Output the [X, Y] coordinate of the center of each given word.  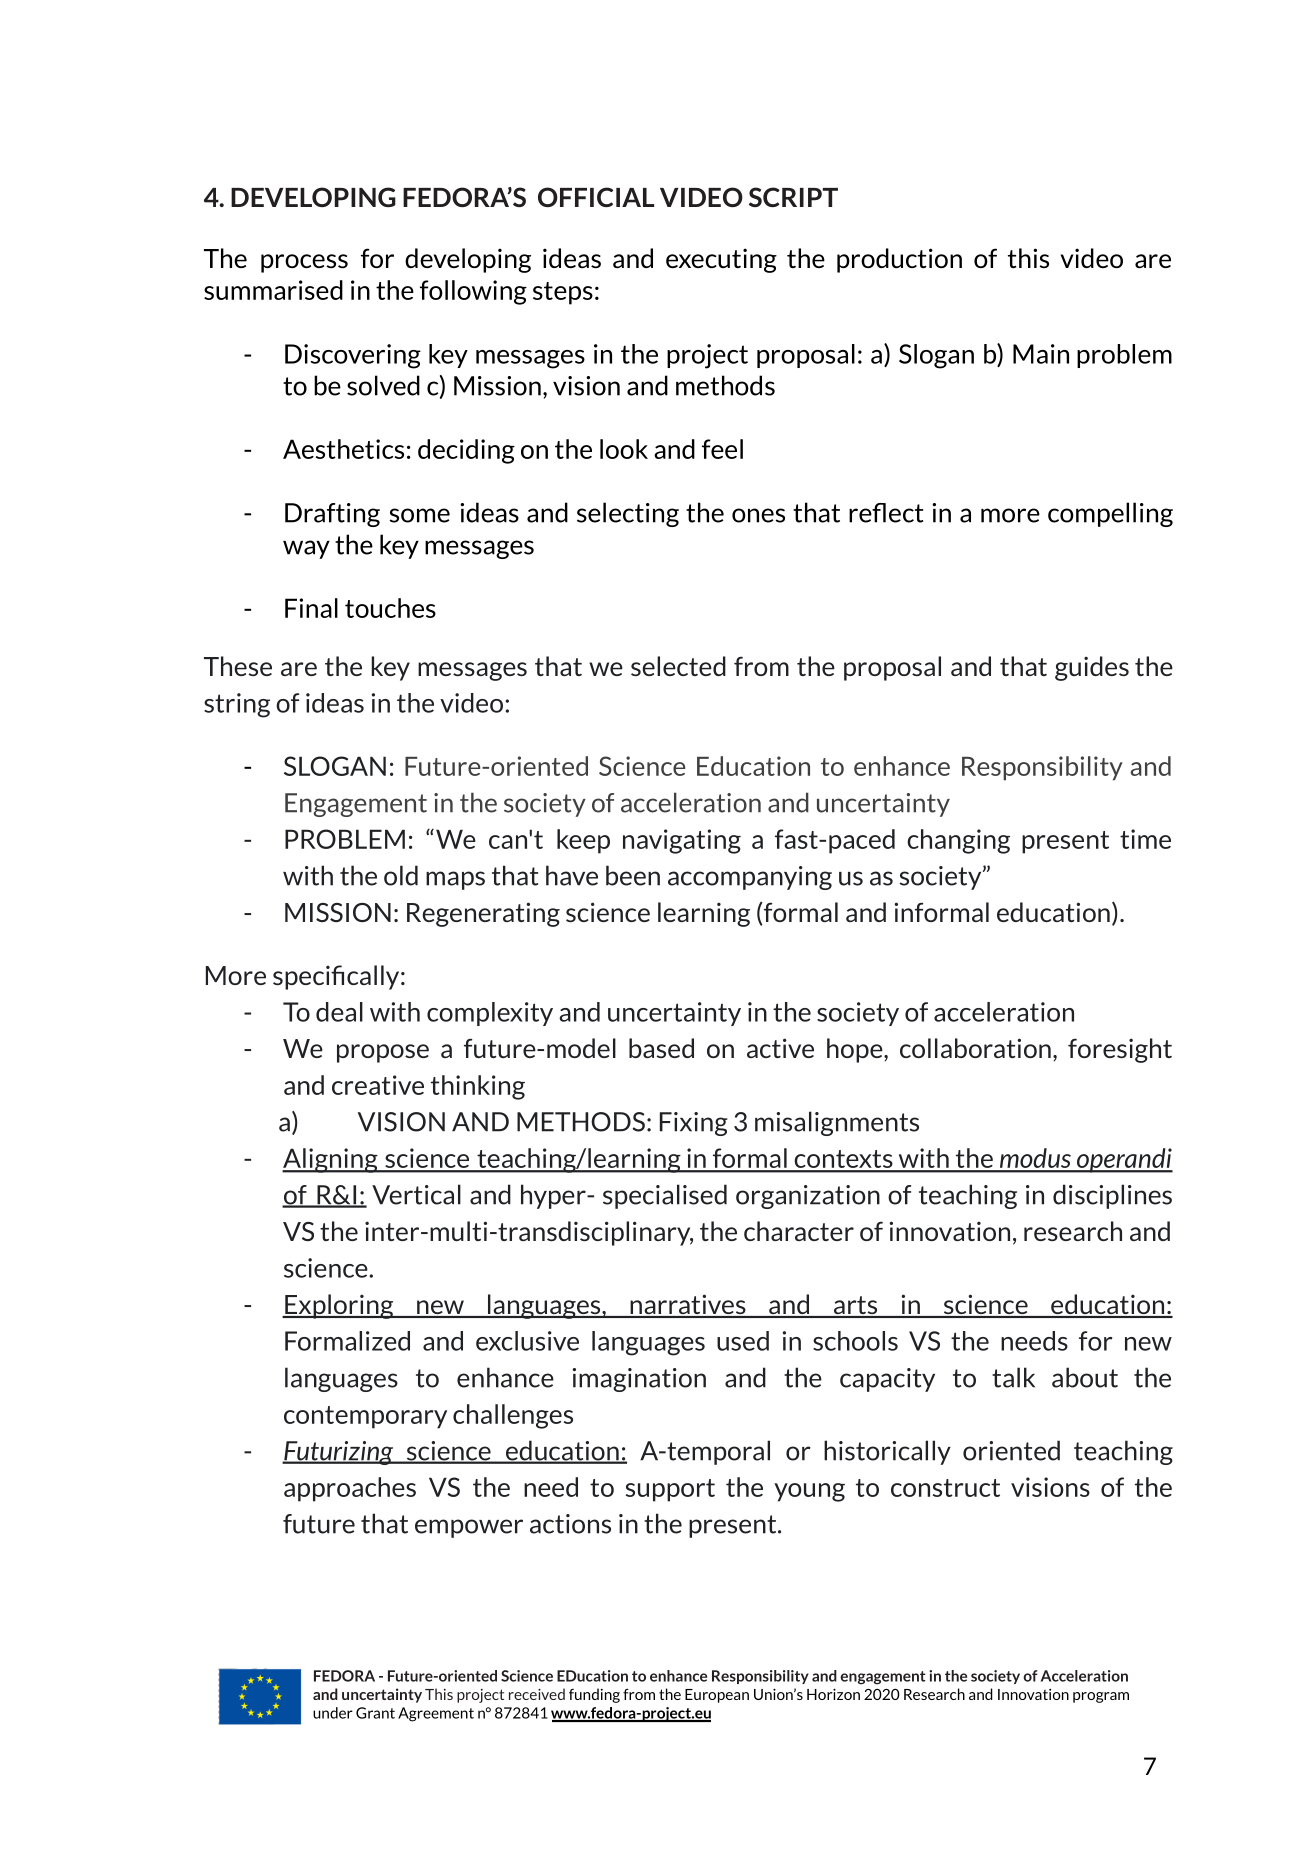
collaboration [975, 1048]
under [333, 1713]
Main [1041, 354]
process [304, 263]
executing [721, 260]
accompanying [750, 878]
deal [339, 1012]
